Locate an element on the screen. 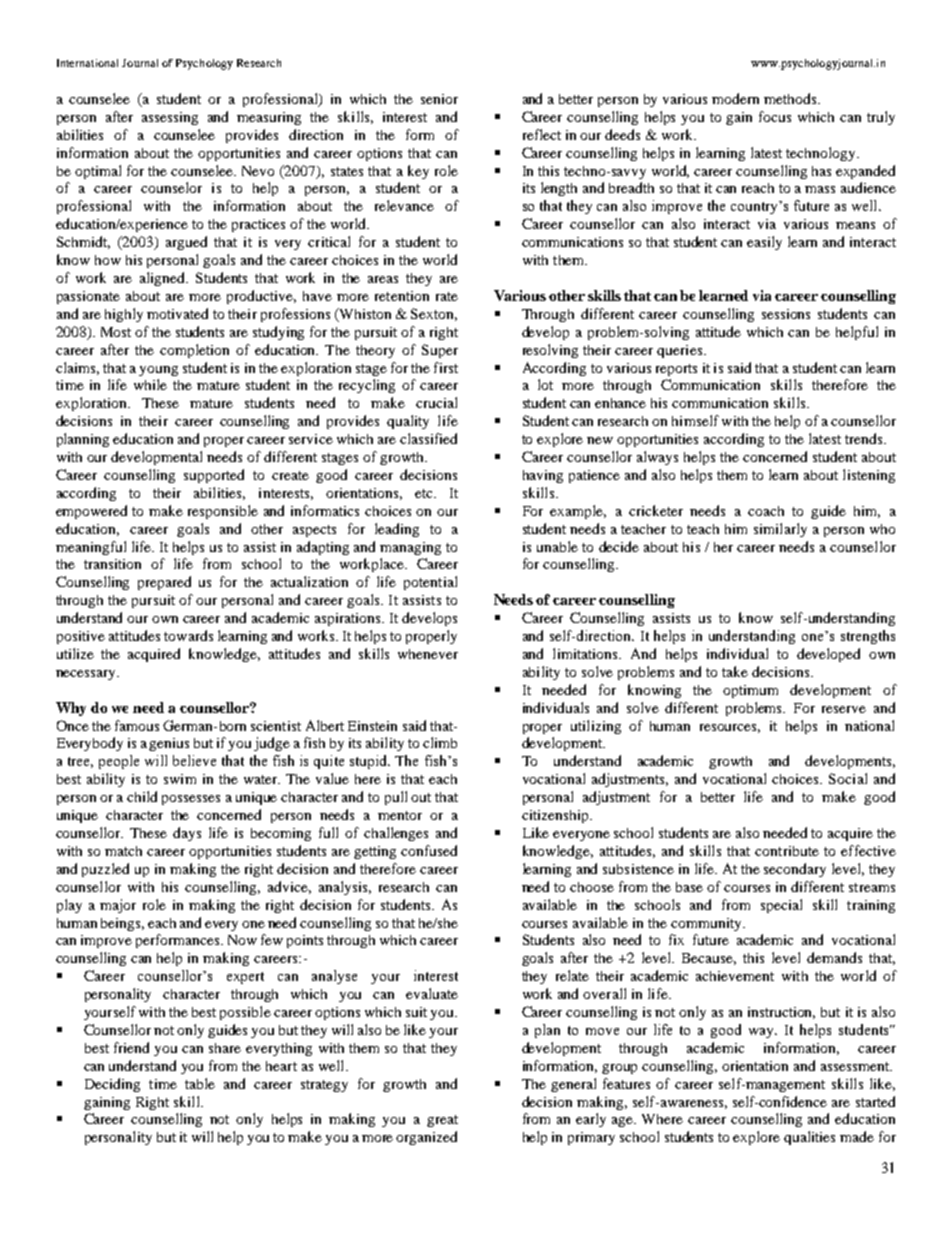 This screenshot has height=1233, width=952. focus is located at coordinates (775, 116).
